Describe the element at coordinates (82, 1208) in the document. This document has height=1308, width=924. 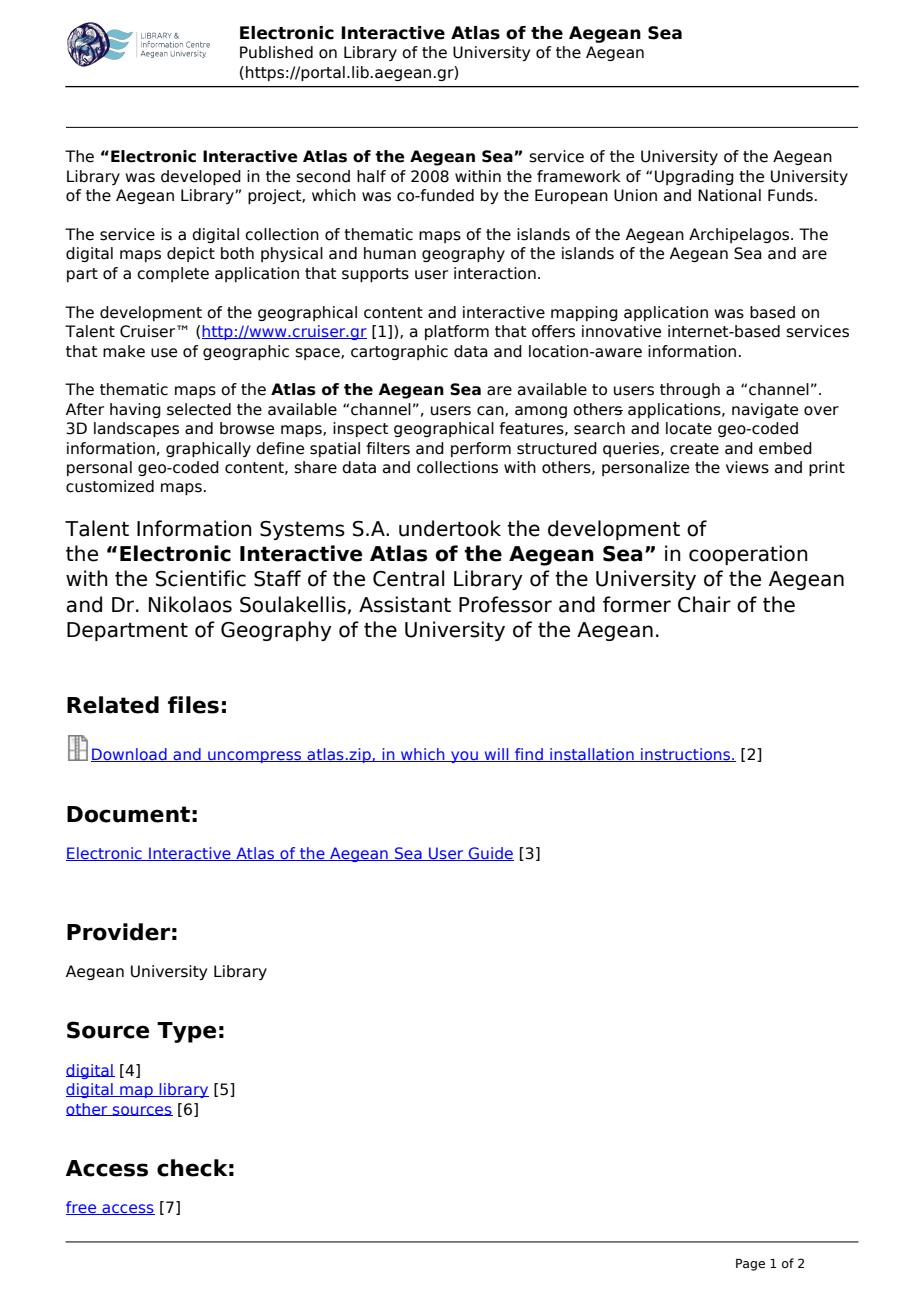
I see `free` at that location.
